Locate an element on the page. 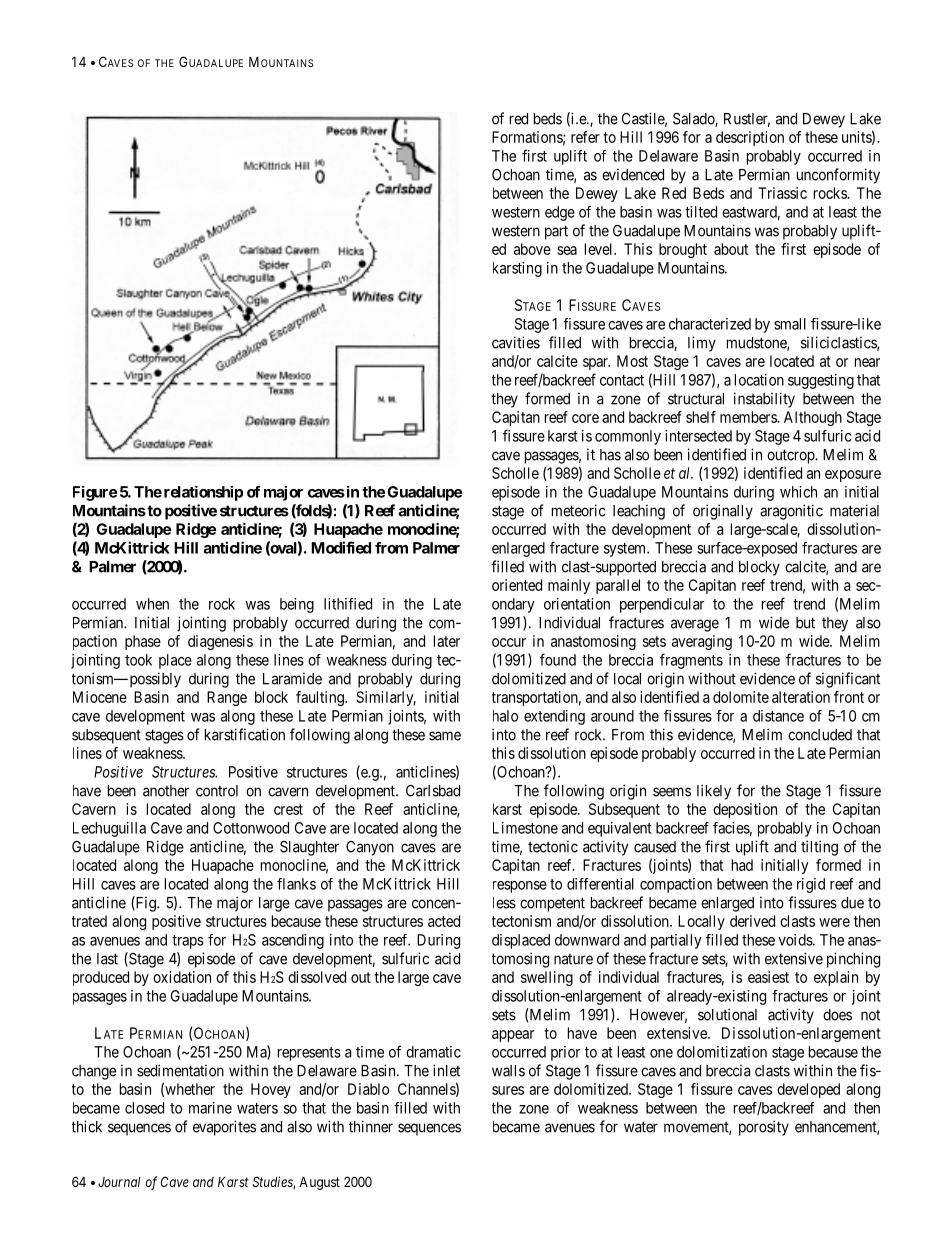 The image size is (952, 1246). porosity is located at coordinates (764, 1128).
